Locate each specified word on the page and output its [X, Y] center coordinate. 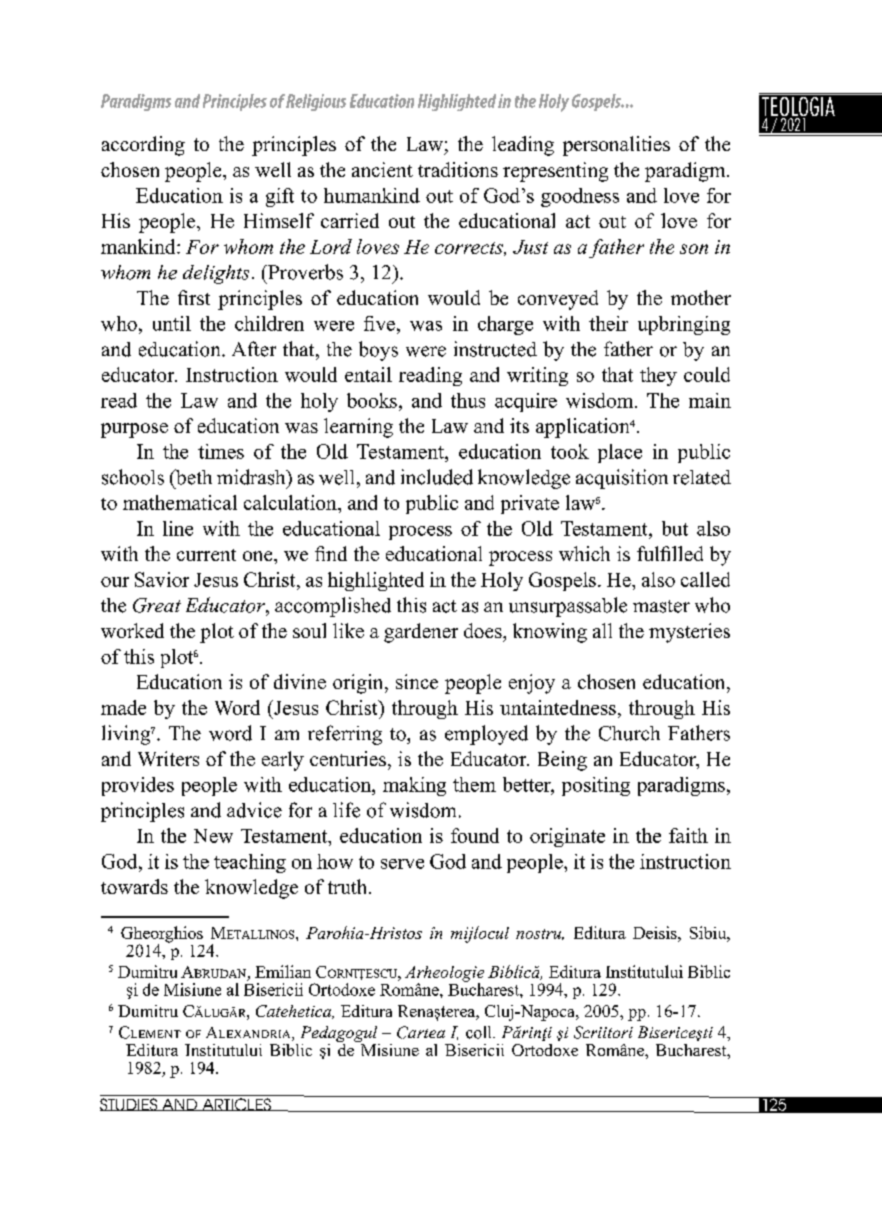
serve [402, 864]
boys [378, 351]
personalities [616, 146]
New [213, 836]
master [661, 606]
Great [157, 605]
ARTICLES [236, 1104]
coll [480, 1032]
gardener [421, 633]
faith [688, 835]
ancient [382, 169]
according [143, 146]
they [658, 376]
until [172, 323]
